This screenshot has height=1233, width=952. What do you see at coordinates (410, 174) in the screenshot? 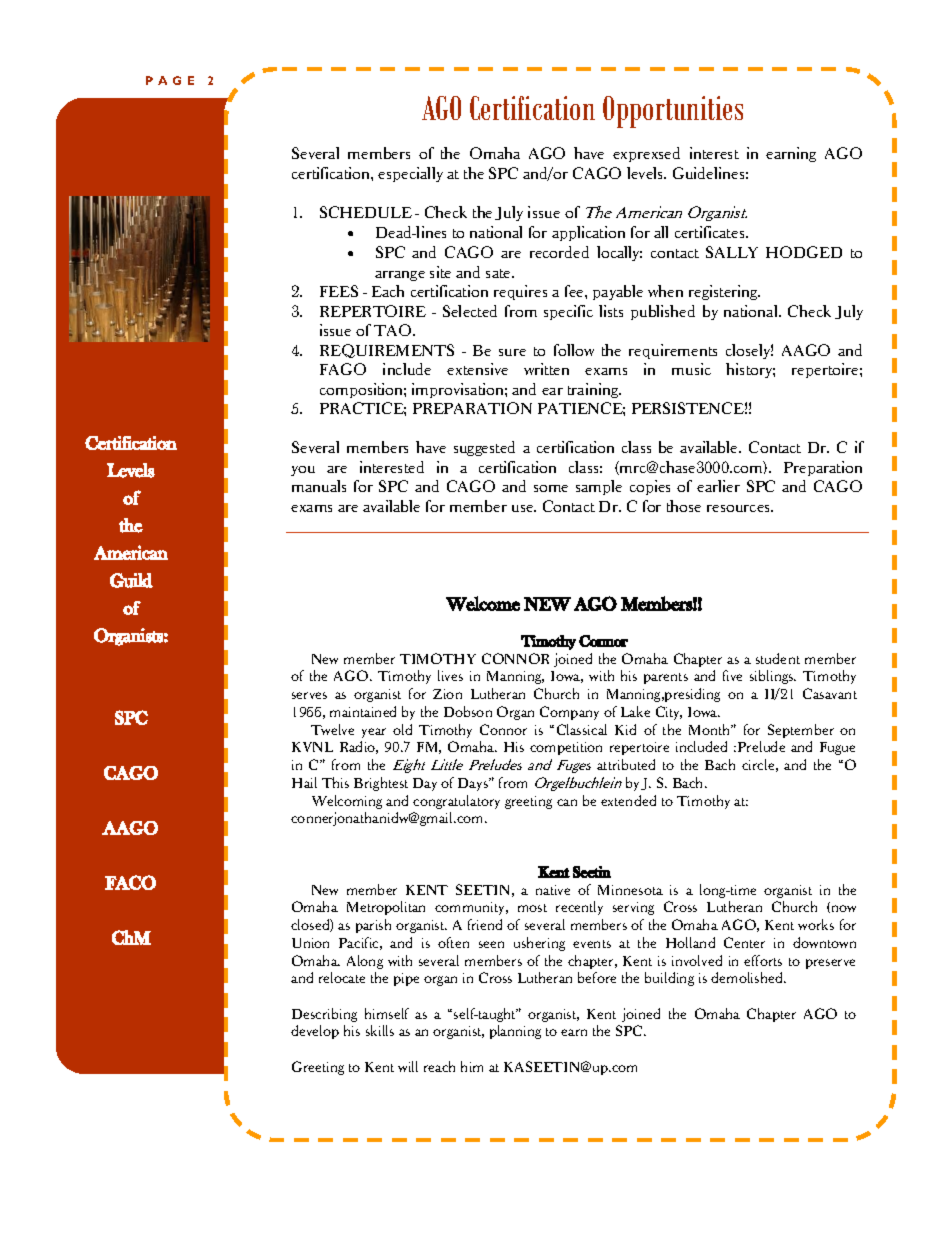
I see `especially` at bounding box center [410, 174].
